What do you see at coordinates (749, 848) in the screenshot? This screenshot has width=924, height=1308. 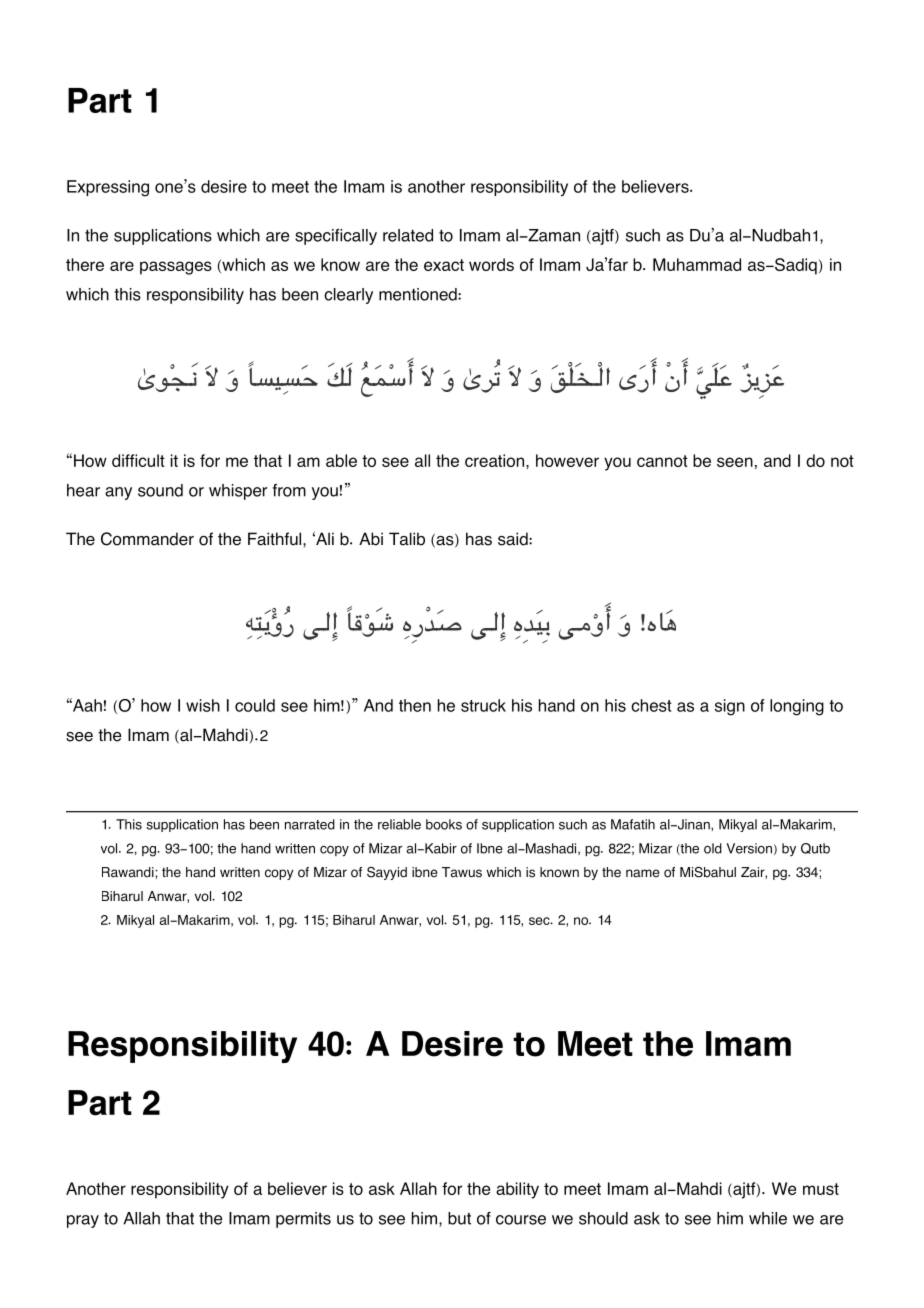 I see `Version` at bounding box center [749, 848].
